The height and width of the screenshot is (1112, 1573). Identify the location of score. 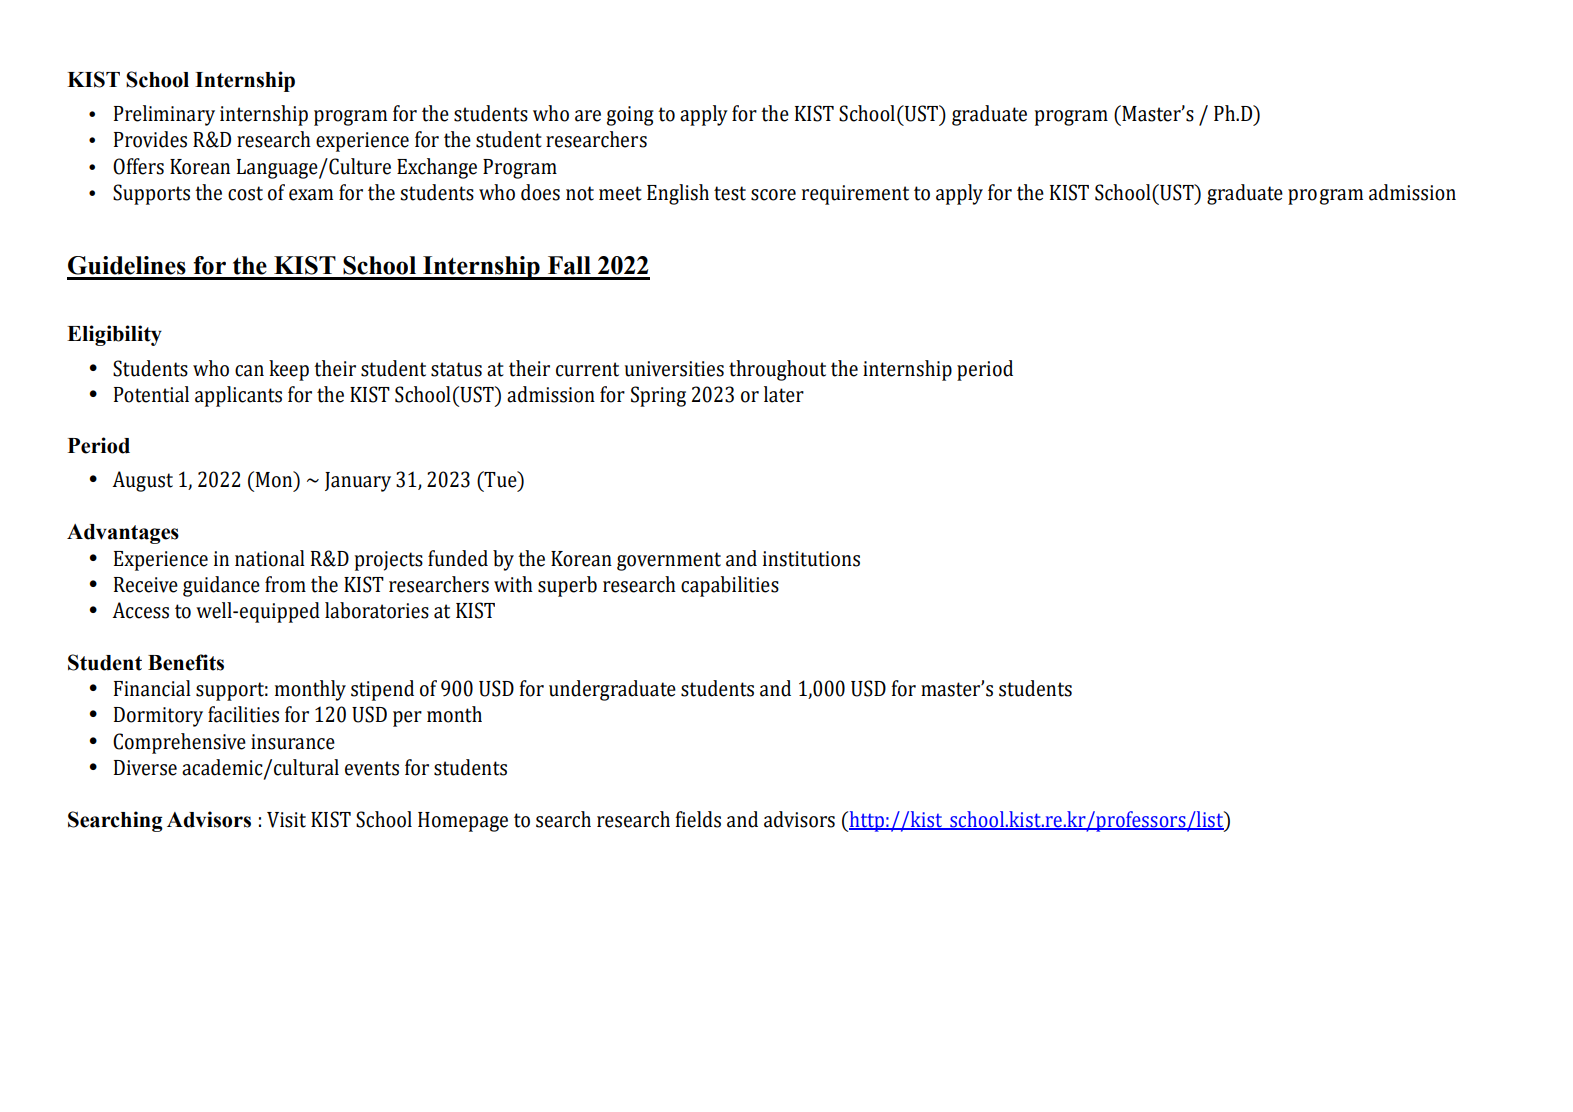
(773, 195).
